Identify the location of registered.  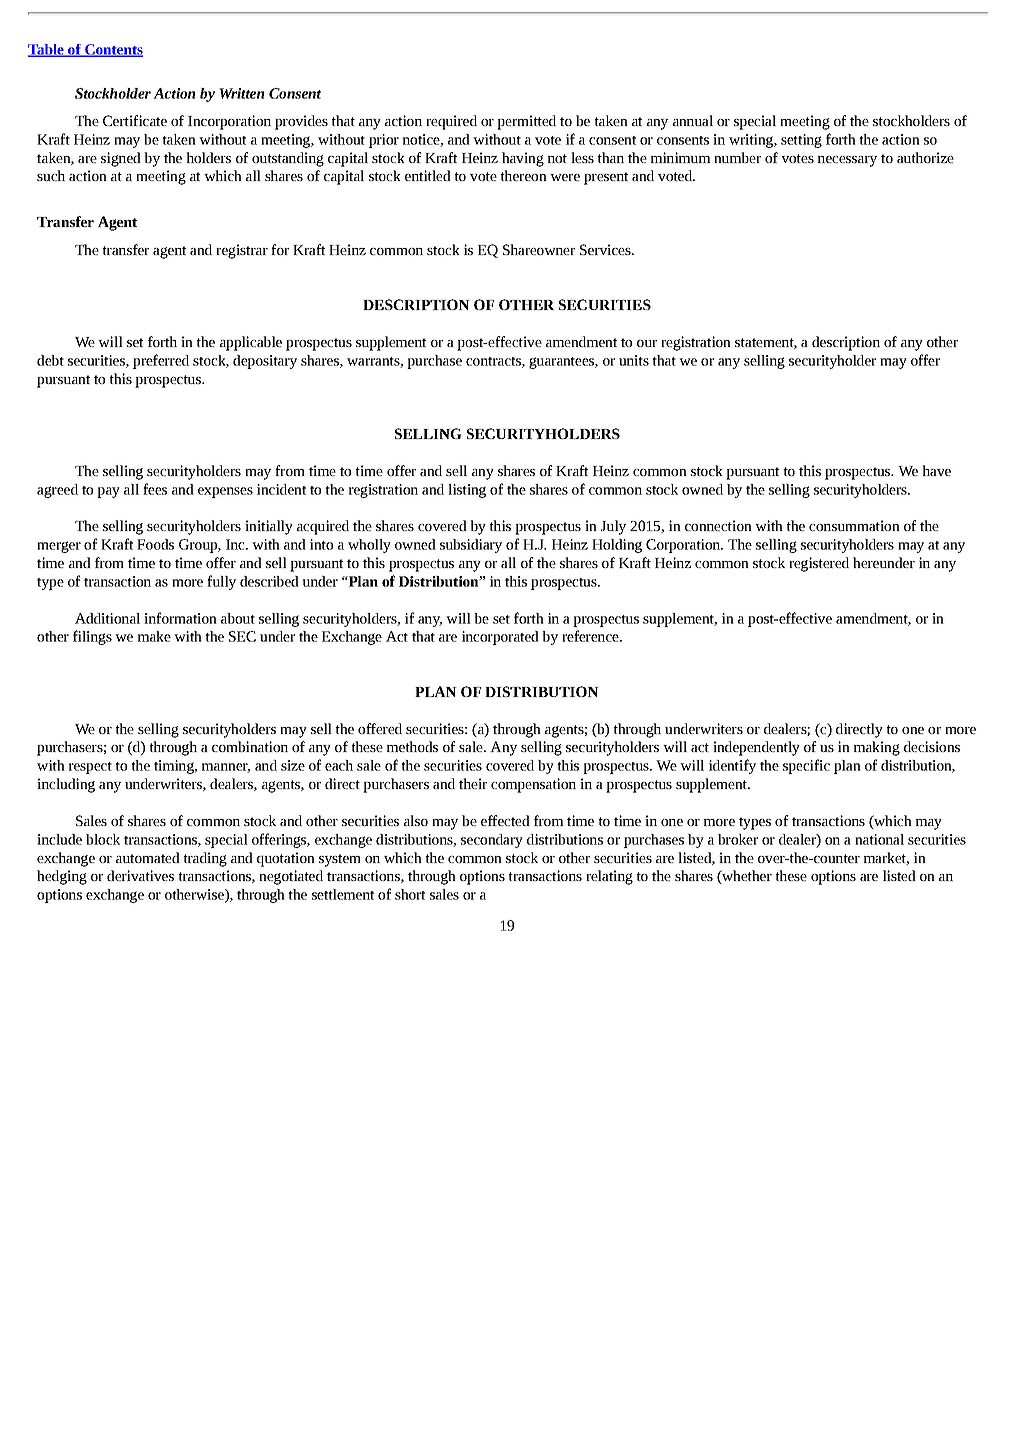
(819, 564).
